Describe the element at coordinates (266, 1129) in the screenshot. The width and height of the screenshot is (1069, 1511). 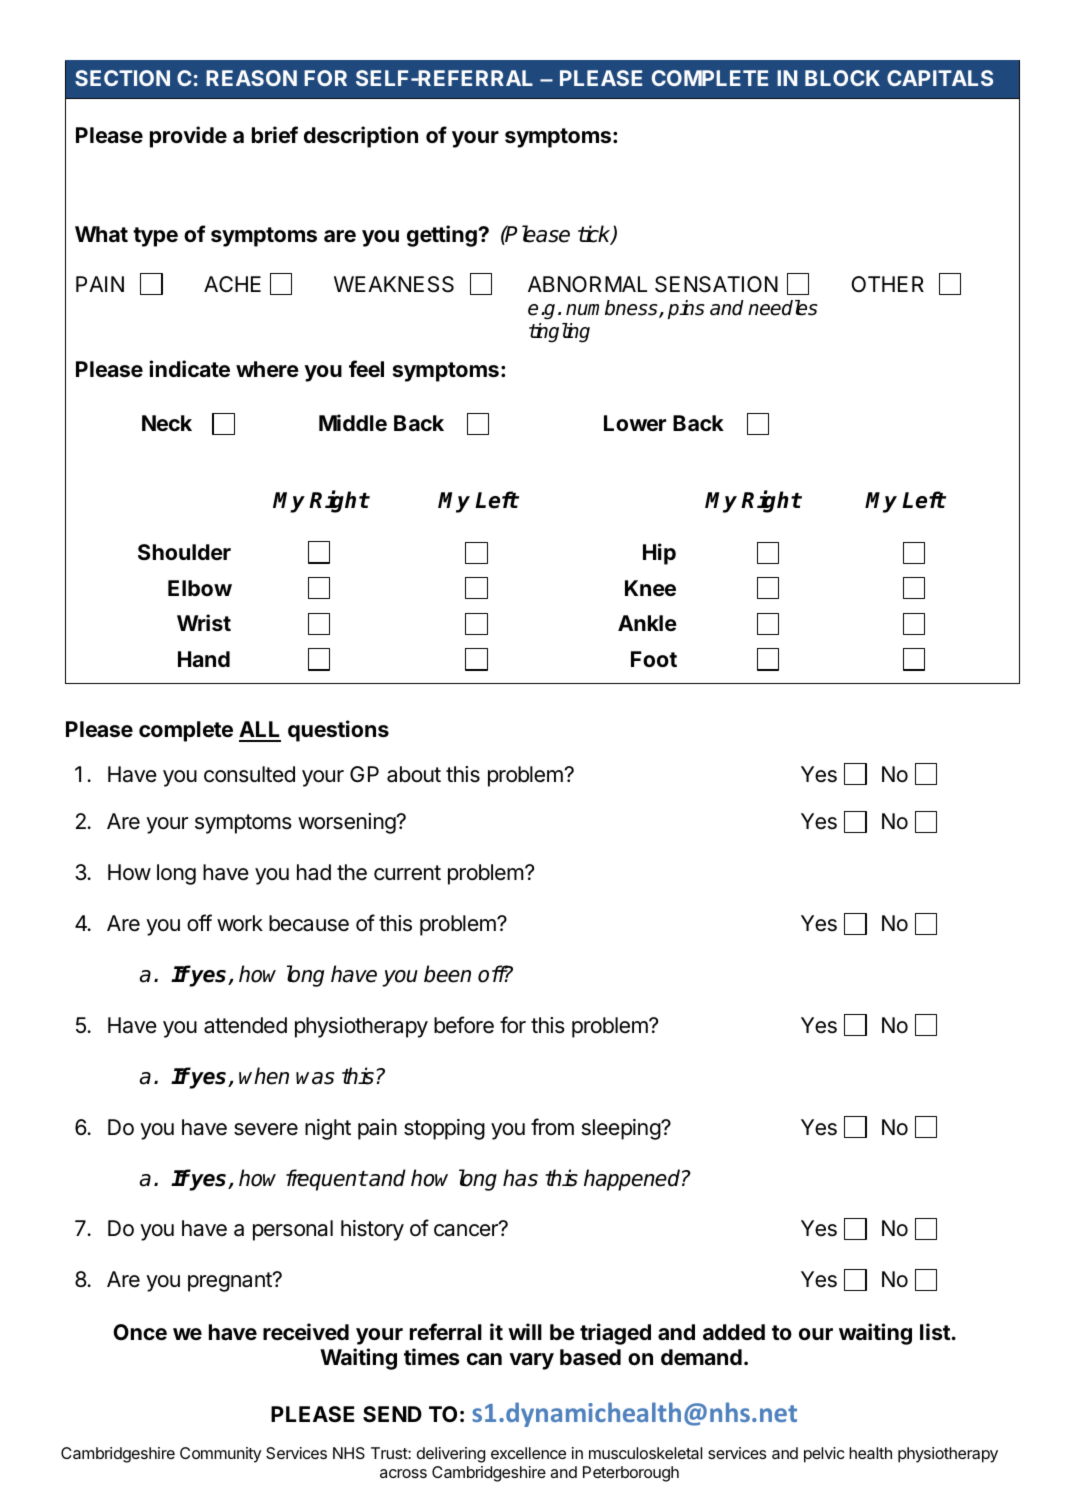
I see `severe` at that location.
